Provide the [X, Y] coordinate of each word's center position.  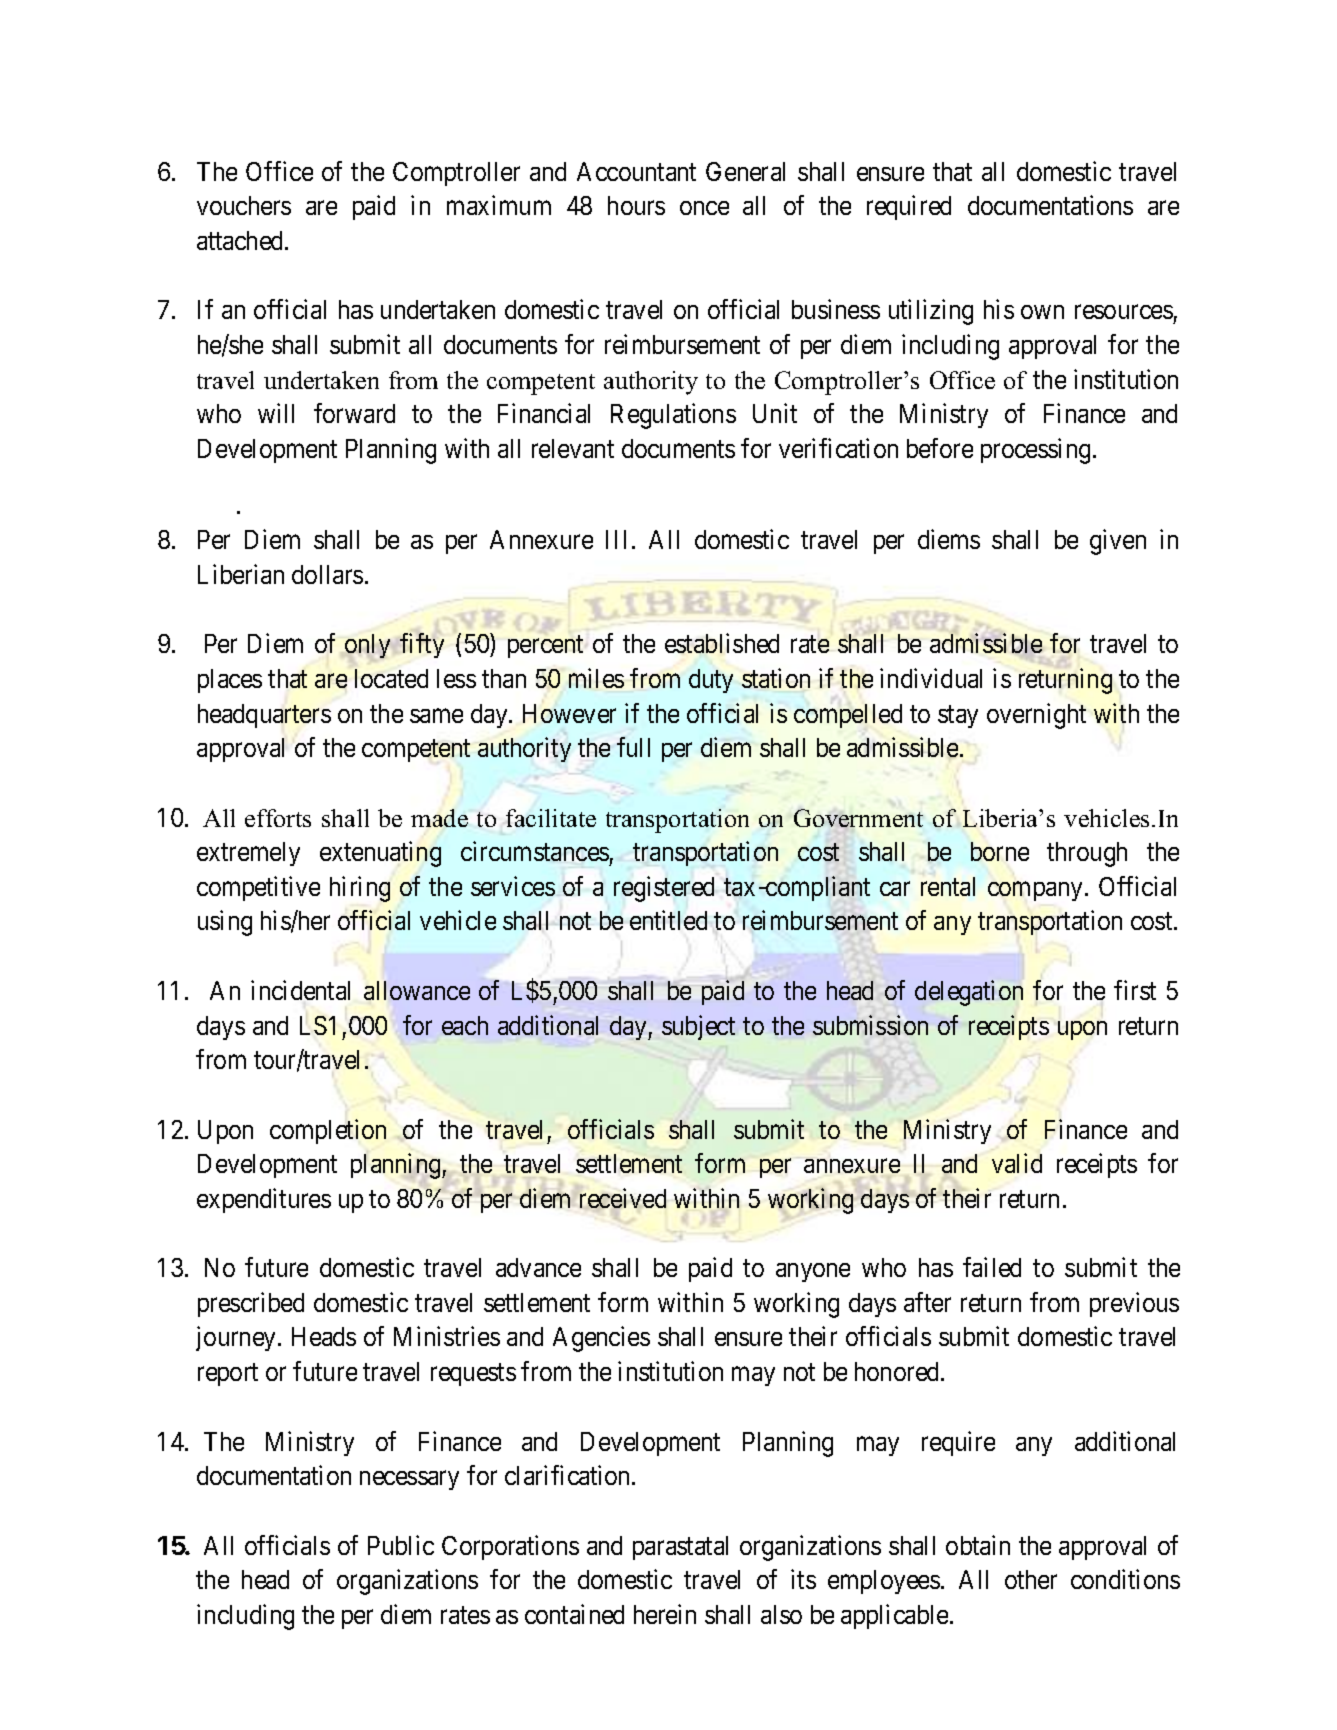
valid [1017, 1163]
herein [665, 1614]
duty [711, 681]
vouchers [244, 205]
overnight [1036, 716]
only [367, 646]
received [623, 1198]
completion [328, 1131]
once [704, 208]
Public [401, 1545]
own [1042, 312]
